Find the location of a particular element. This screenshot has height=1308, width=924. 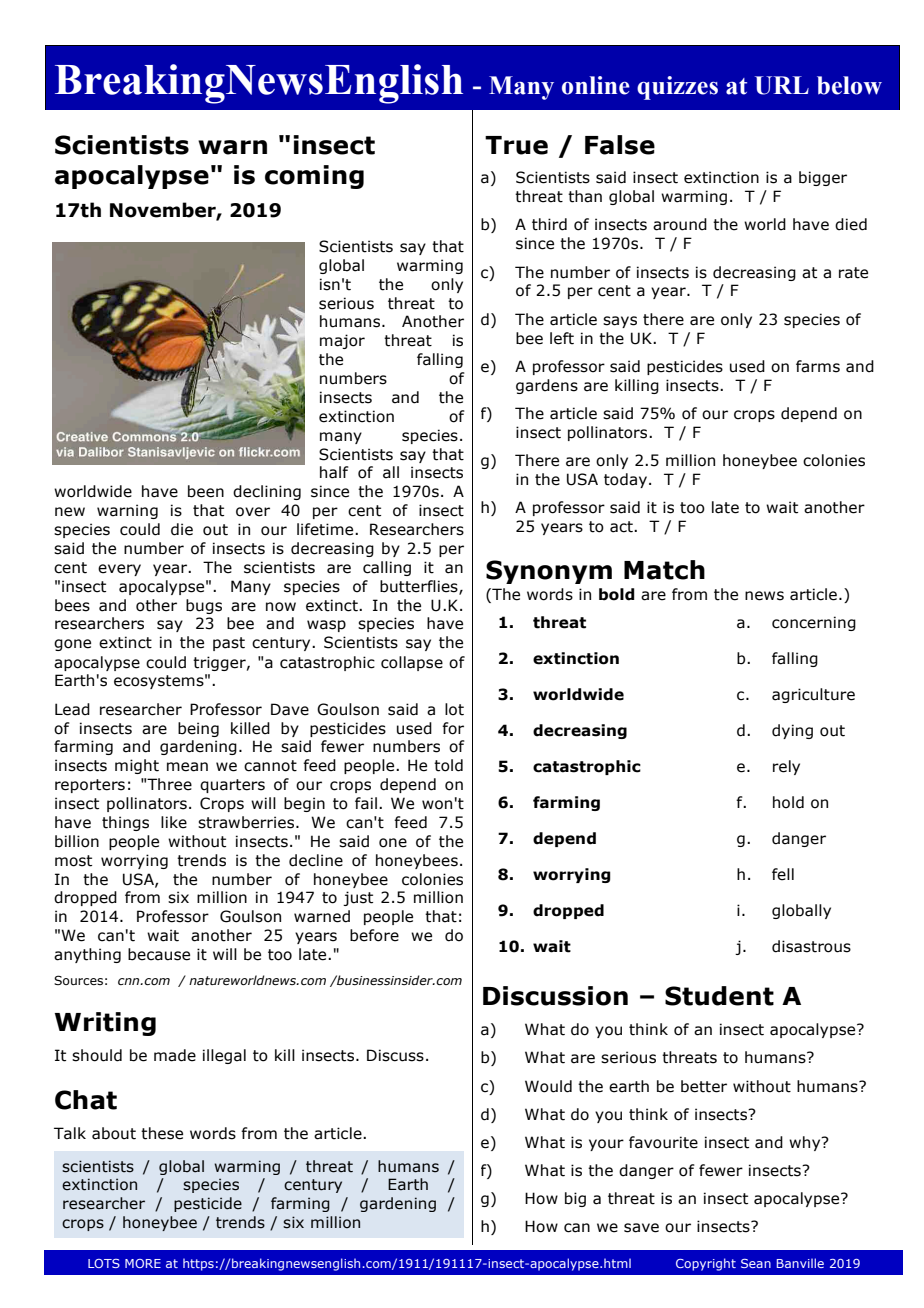

past is located at coordinates (229, 644).
